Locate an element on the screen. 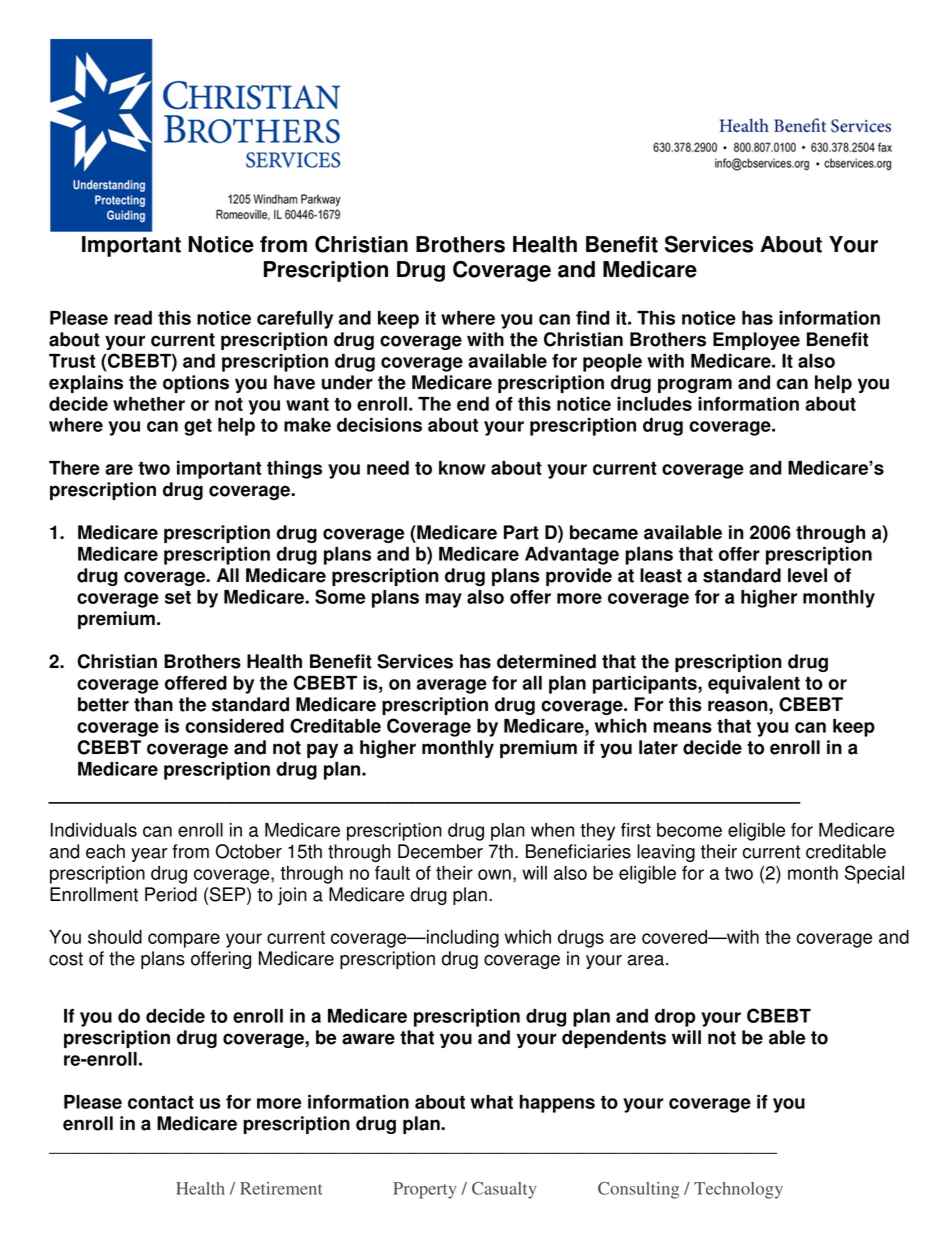 This screenshot has width=952, height=1233. contact is located at coordinates (161, 1102).
